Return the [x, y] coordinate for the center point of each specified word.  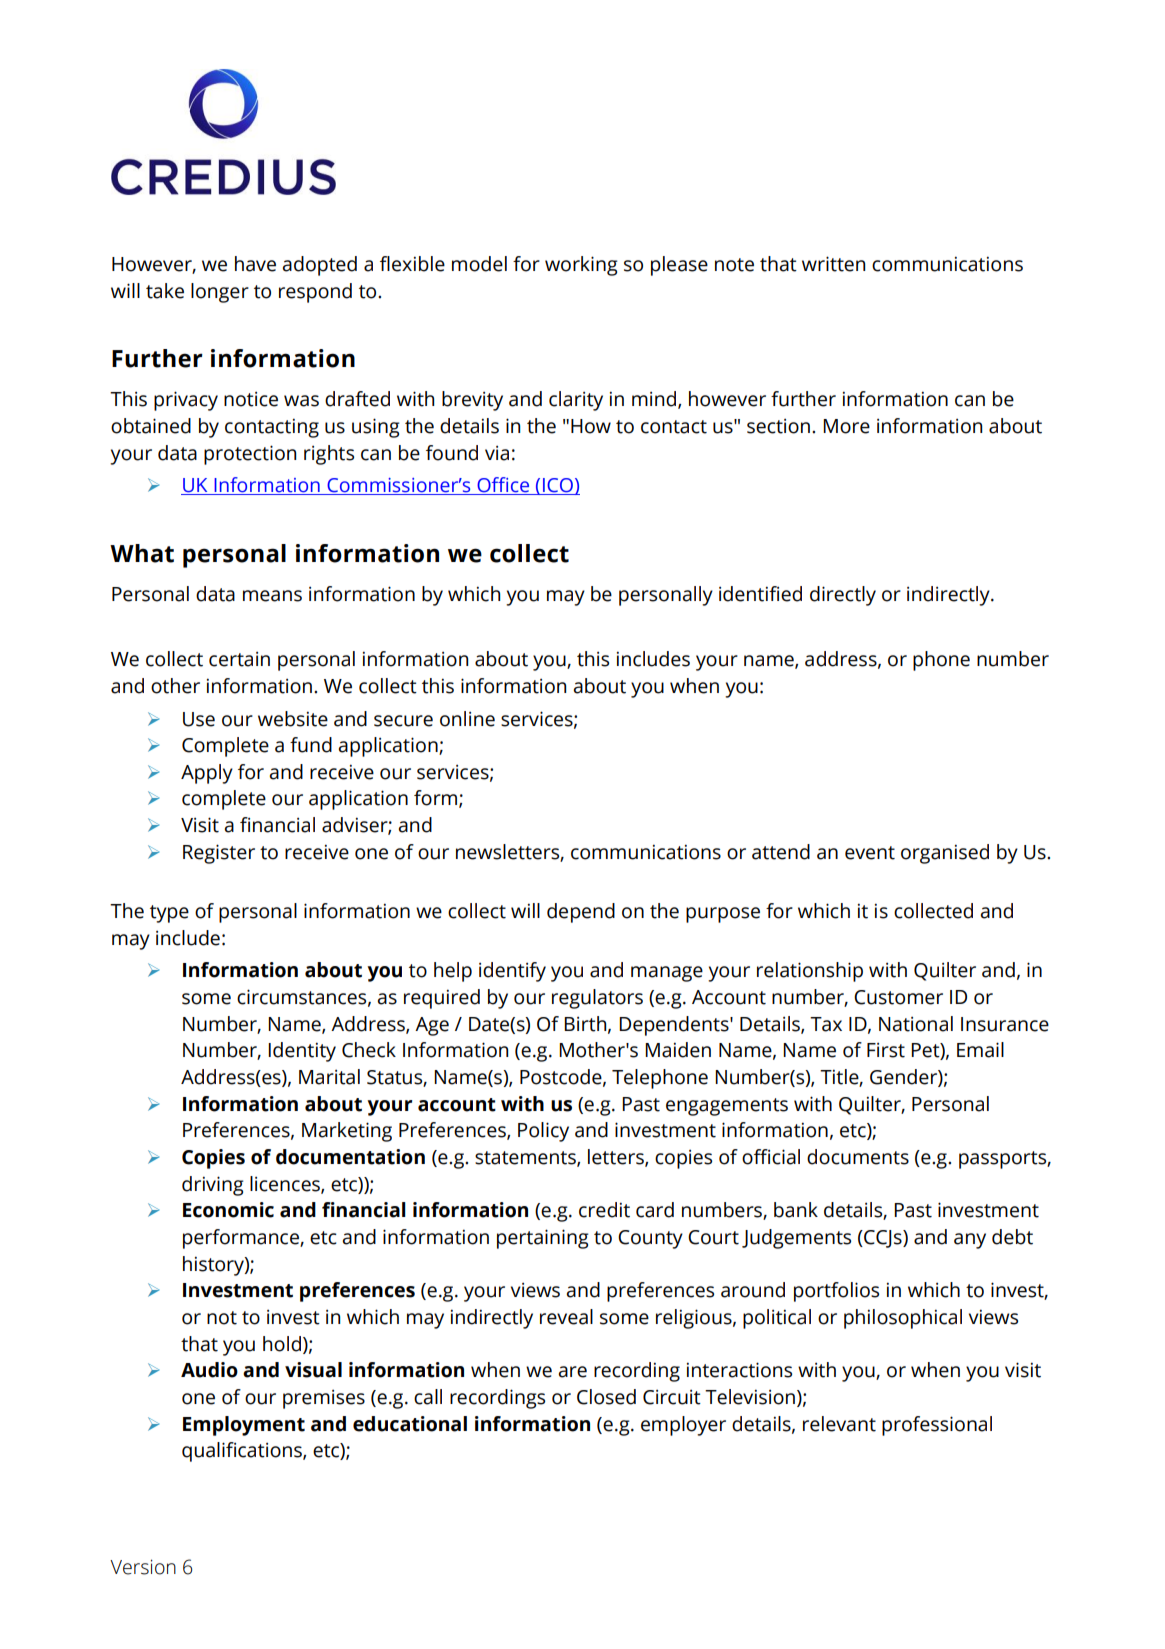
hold [282, 1344]
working [581, 266]
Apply [207, 774]
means [272, 596]
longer [220, 293]
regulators [597, 999]
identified [760, 594]
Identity [302, 1052]
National [916, 1024]
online [467, 719]
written [833, 264]
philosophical [903, 1319]
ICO [558, 486]
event [870, 853]
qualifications [243, 1452]
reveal [566, 1317]
